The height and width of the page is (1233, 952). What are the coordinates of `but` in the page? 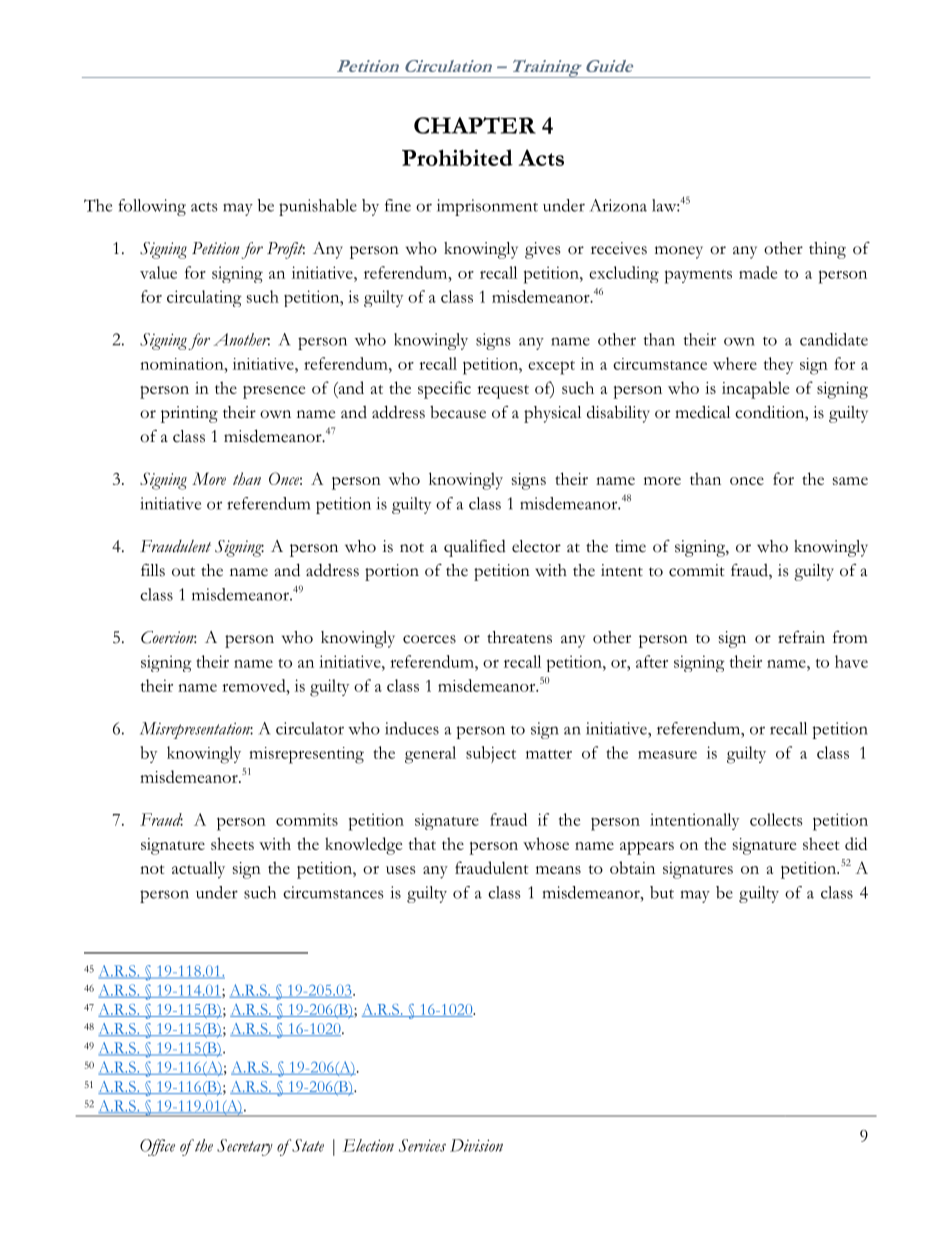 It's located at (662, 892).
